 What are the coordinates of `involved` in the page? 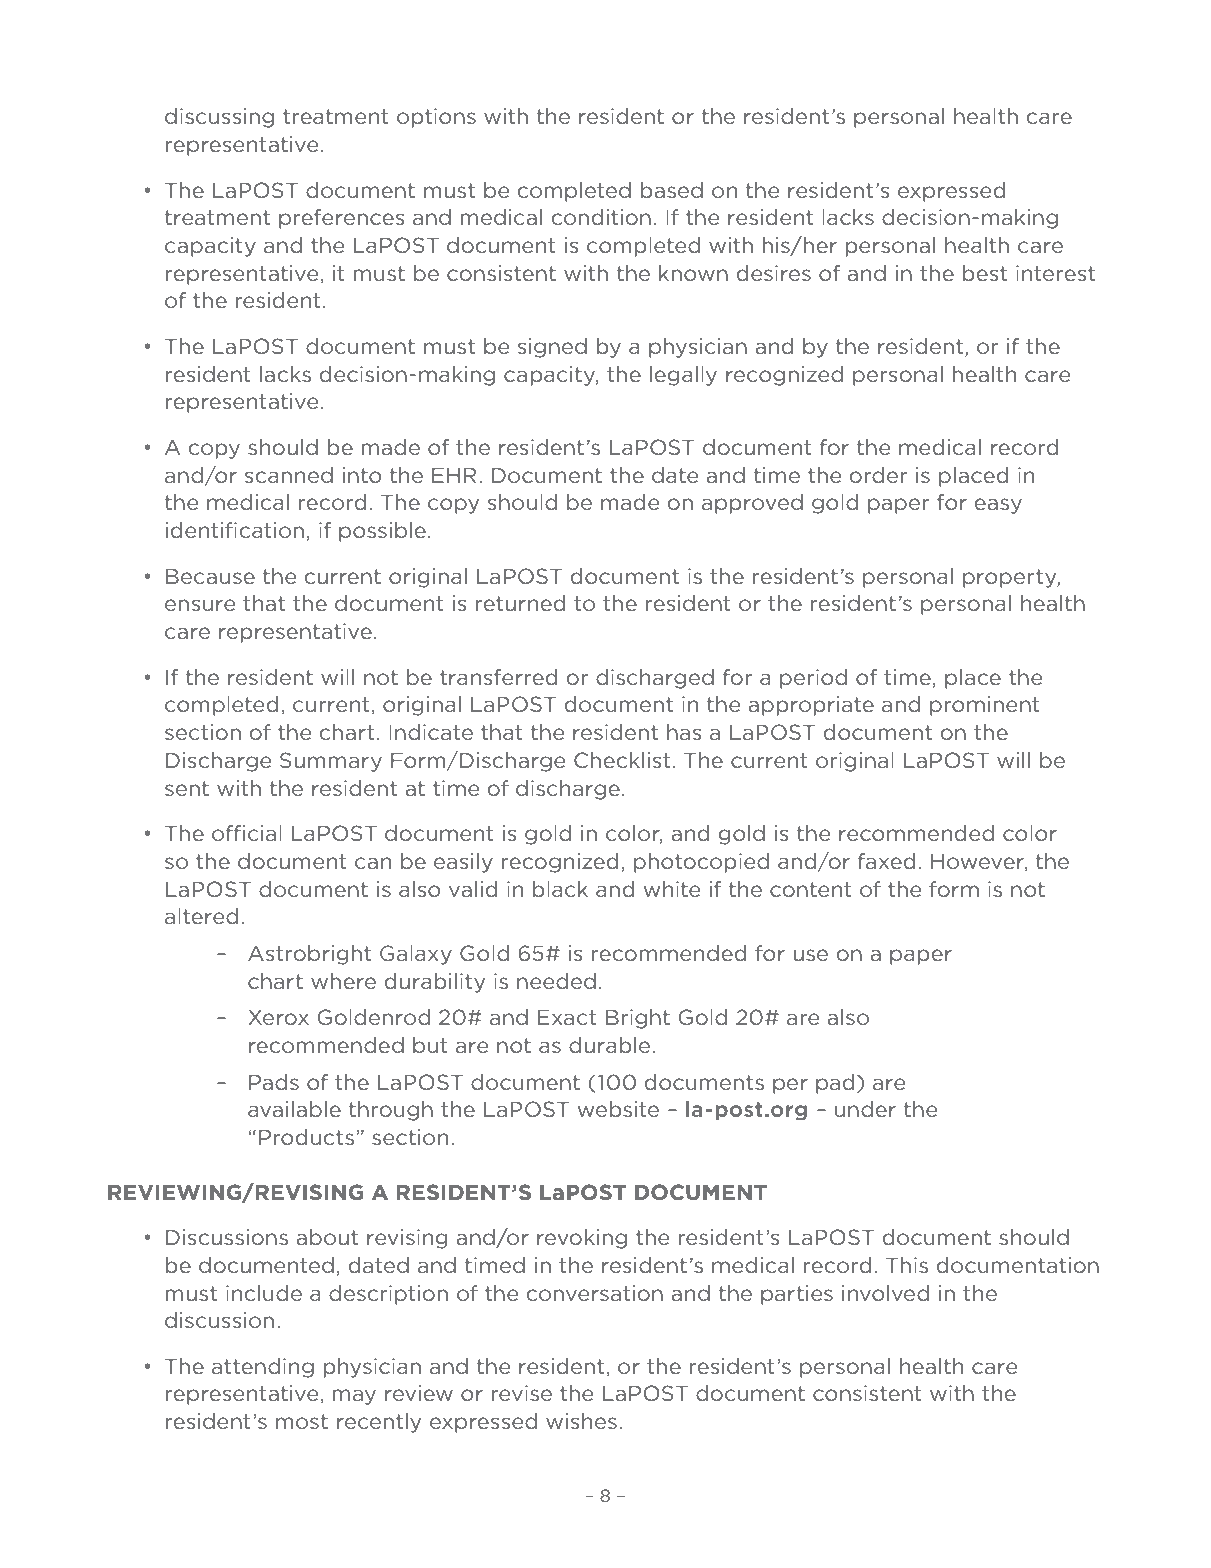 It's located at (885, 1293).
